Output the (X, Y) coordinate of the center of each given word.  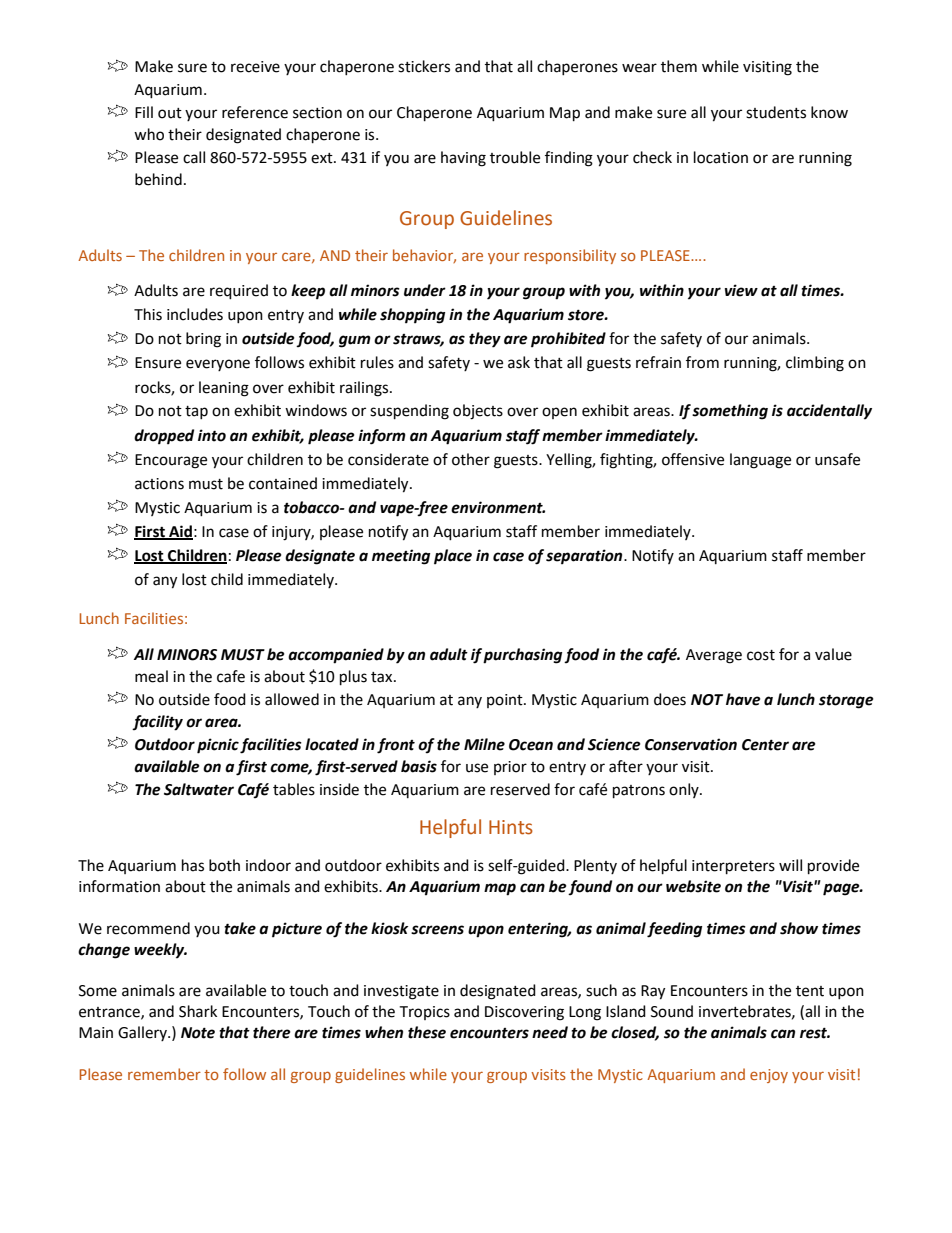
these (427, 1032)
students (776, 112)
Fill (144, 112)
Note (198, 1033)
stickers (424, 66)
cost (761, 655)
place (453, 557)
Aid (180, 532)
